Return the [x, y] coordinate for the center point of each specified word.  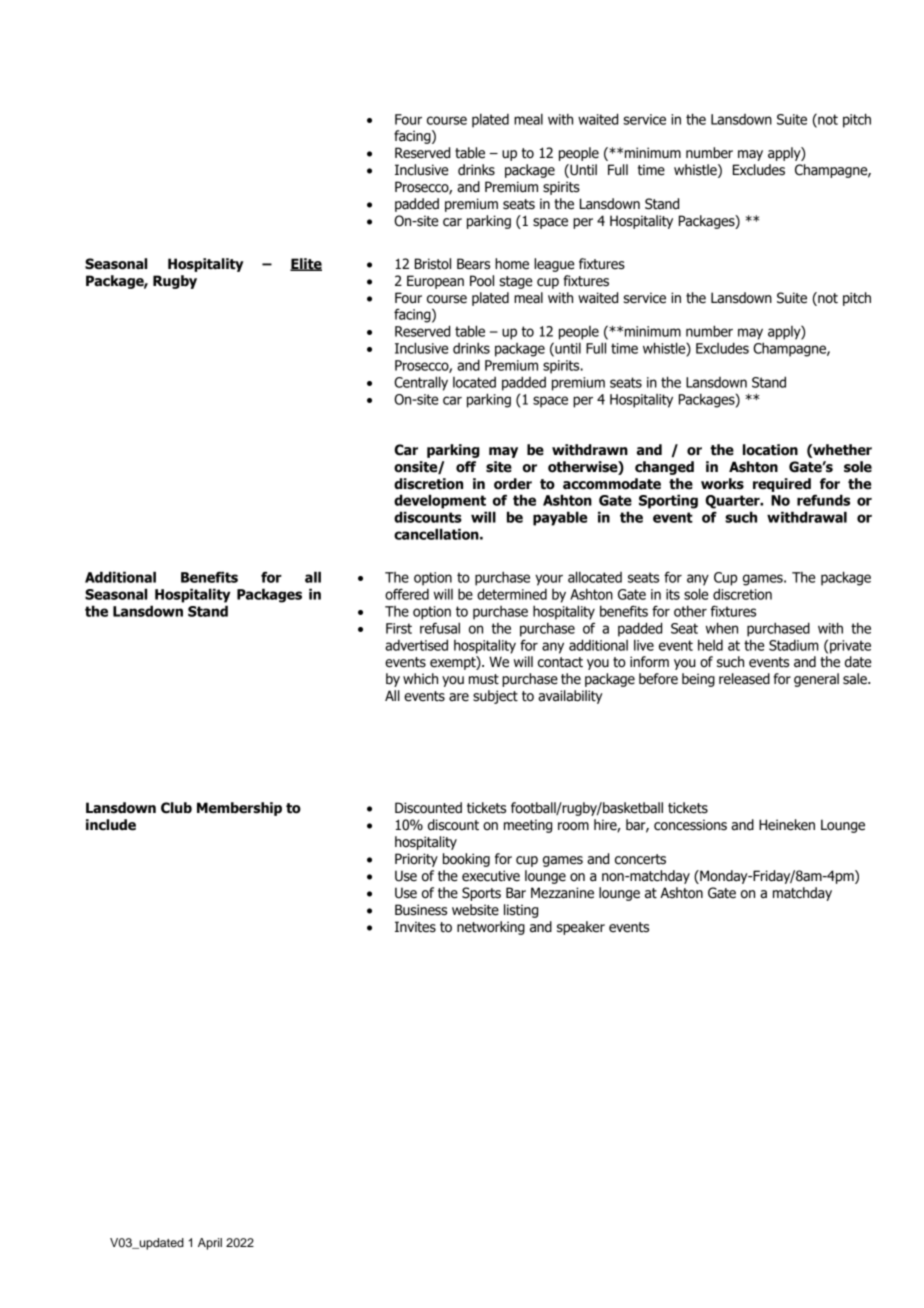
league [554, 265]
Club [176, 808]
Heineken [787, 825]
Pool [482, 281]
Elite [306, 264]
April [210, 1244]
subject [495, 697]
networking [491, 928]
